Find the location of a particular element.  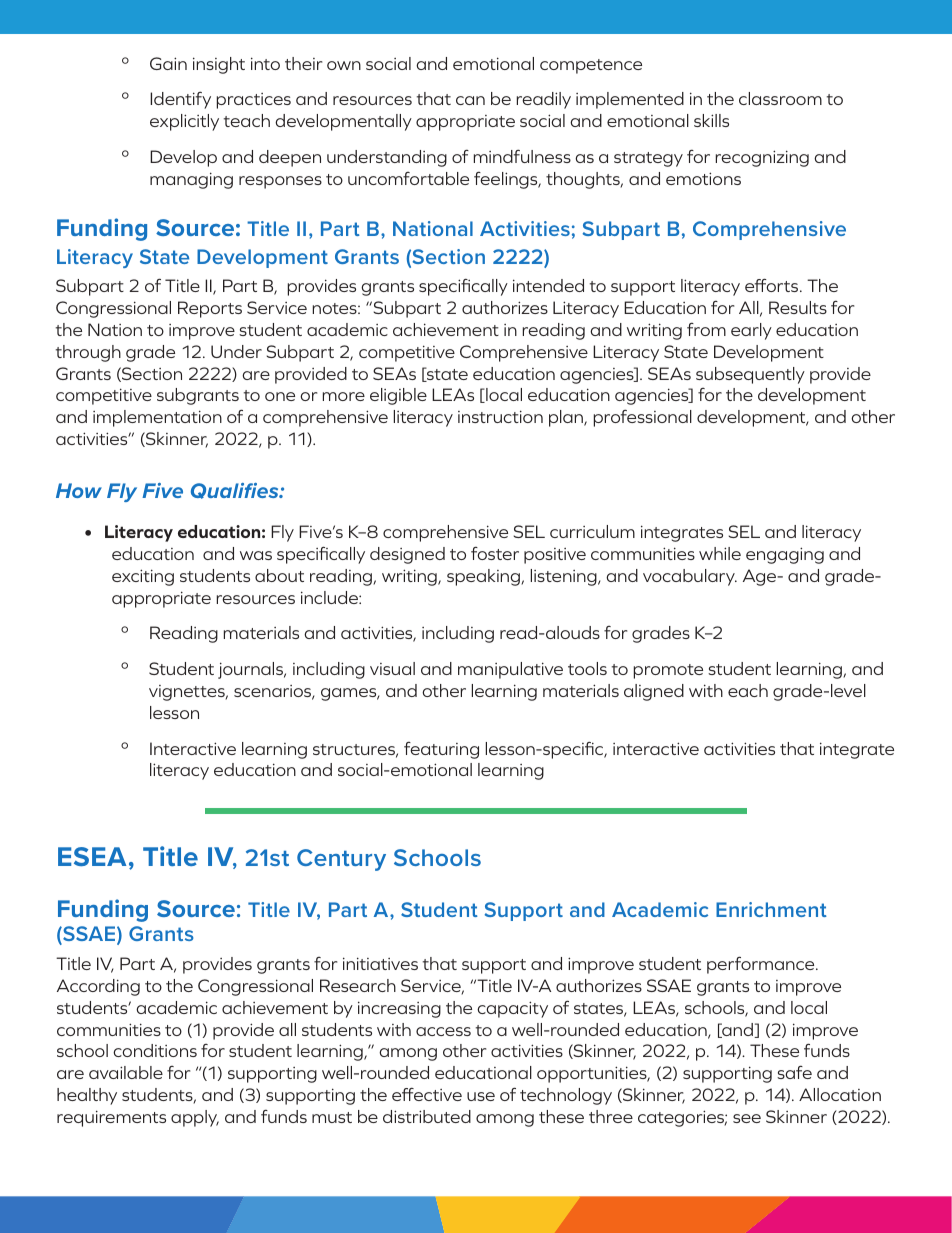

Identify is located at coordinates (180, 100).
